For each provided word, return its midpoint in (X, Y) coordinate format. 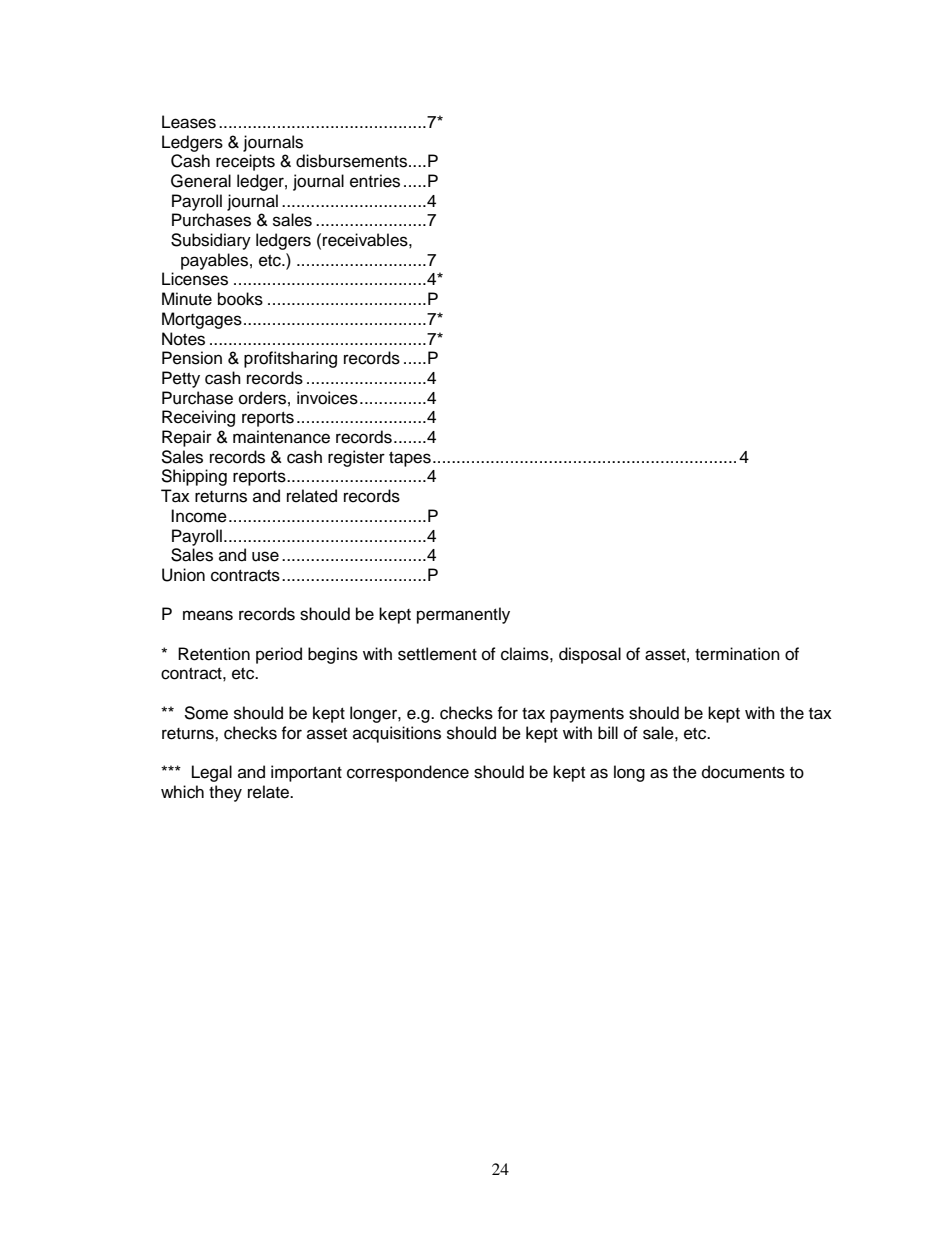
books (240, 299)
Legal (212, 773)
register (356, 458)
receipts (245, 162)
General (201, 181)
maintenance (281, 437)
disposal (590, 655)
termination (737, 654)
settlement (437, 654)
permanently (463, 615)
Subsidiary (211, 241)
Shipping (194, 477)
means (208, 615)
